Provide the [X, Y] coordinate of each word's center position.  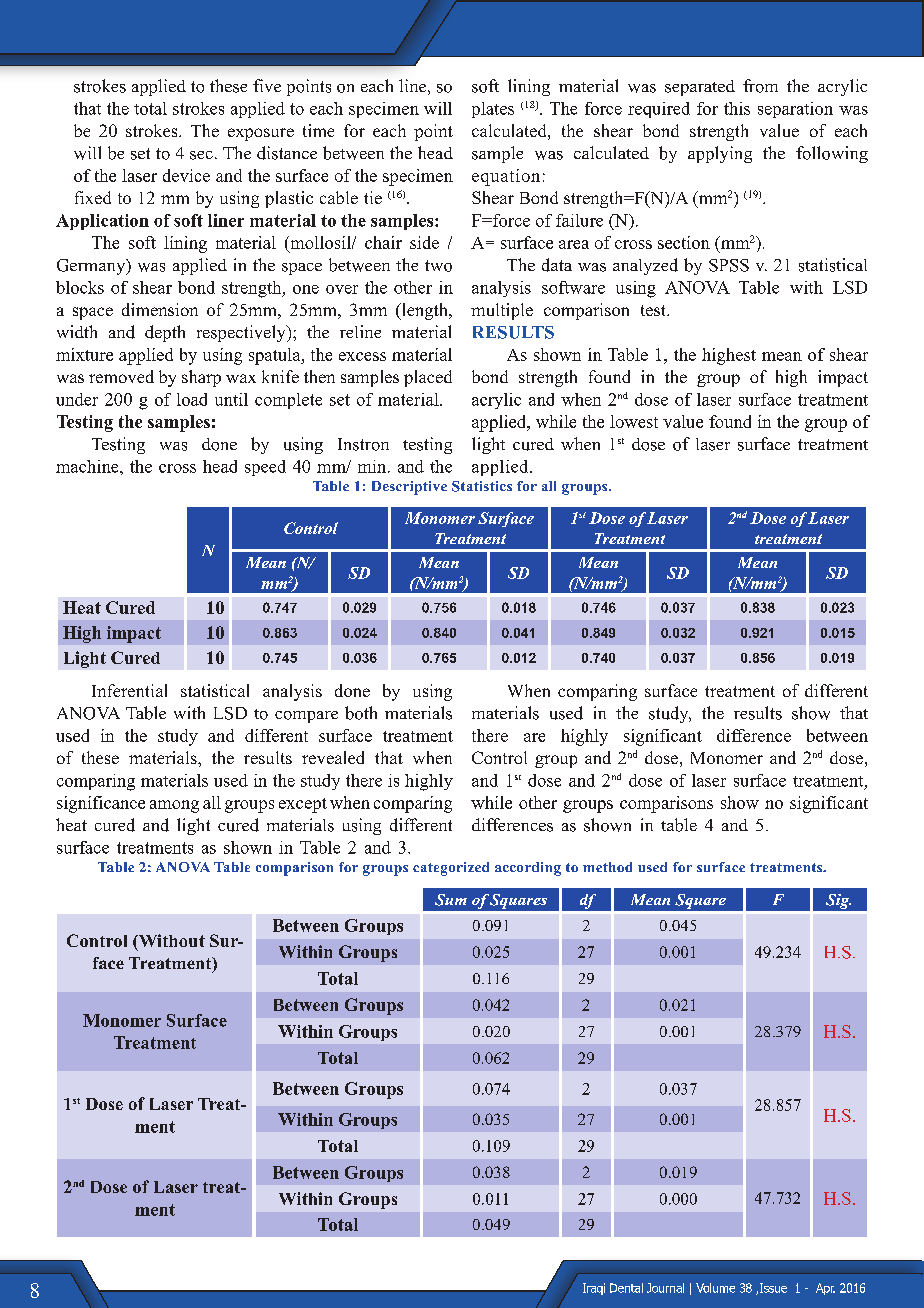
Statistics [482, 486]
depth [165, 333]
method [607, 867]
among [174, 806]
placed [428, 378]
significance [101, 804]
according [528, 869]
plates [493, 110]
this [737, 108]
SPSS [729, 265]
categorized [451, 869]
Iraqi [594, 1289]
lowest [634, 421]
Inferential [129, 690]
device [186, 175]
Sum [451, 900]
